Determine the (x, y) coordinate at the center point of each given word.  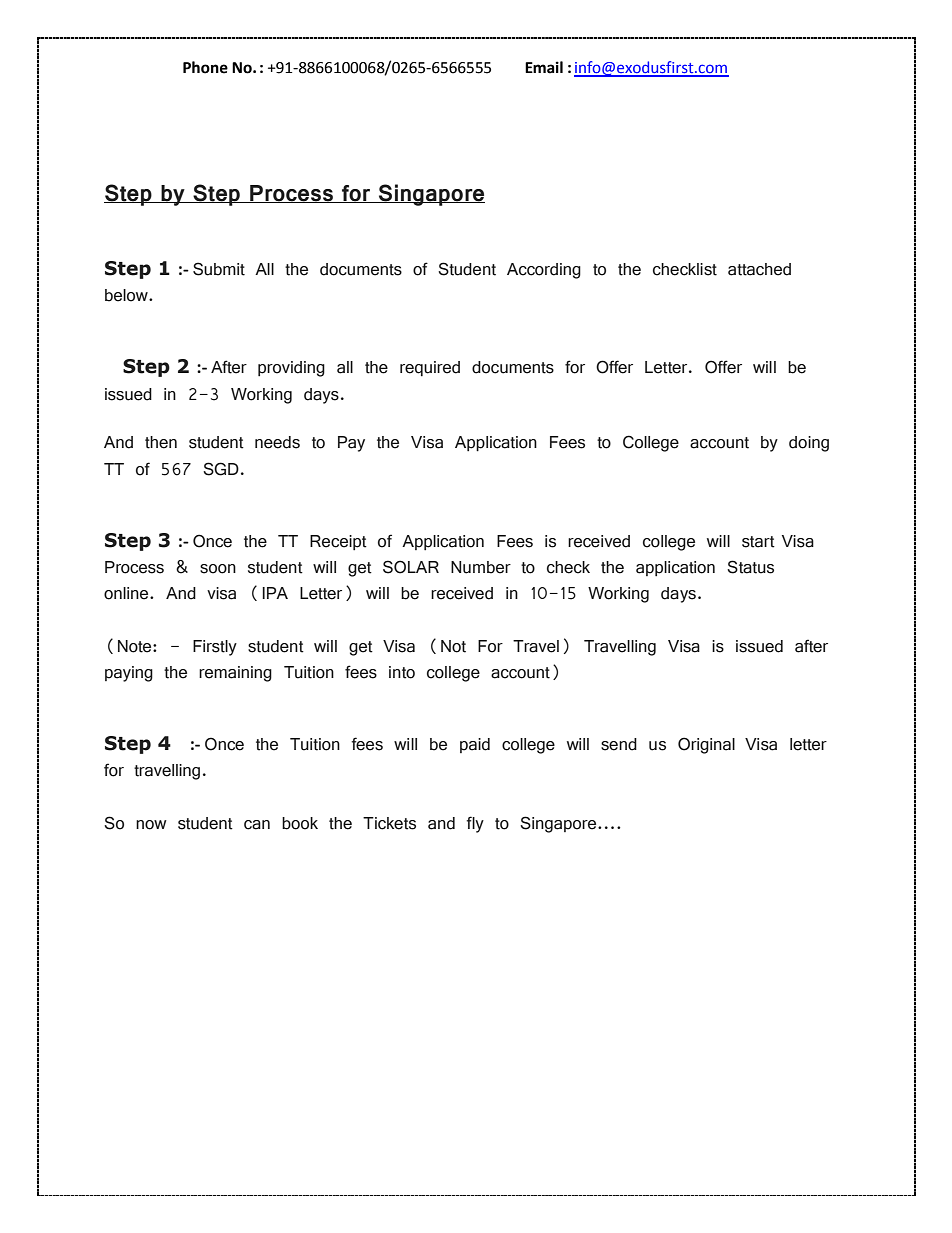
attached (759, 269)
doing (809, 444)
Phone (205, 67)
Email (544, 67)
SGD (221, 469)
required (430, 368)
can (257, 825)
